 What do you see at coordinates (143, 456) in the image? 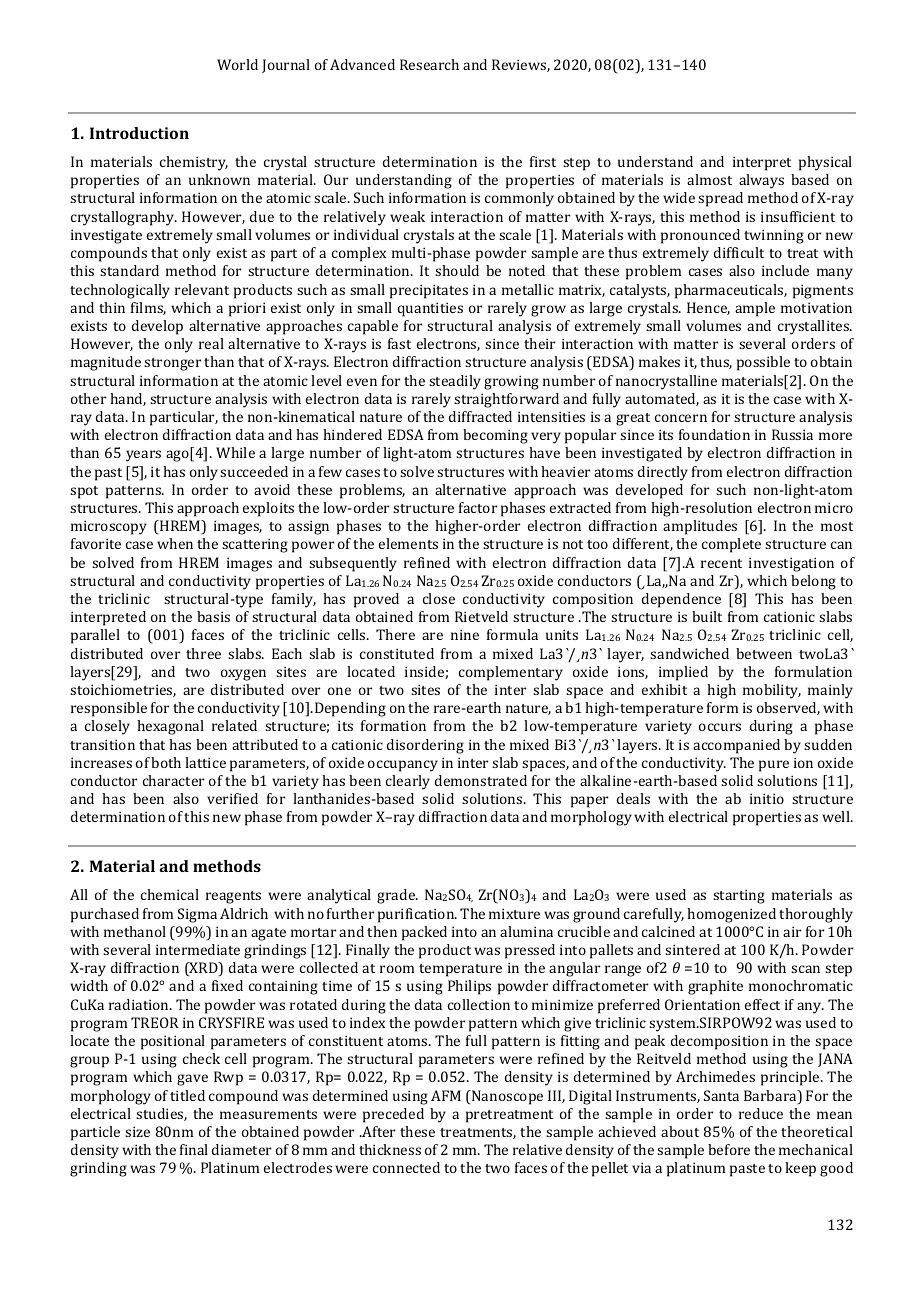
I see `years` at bounding box center [143, 456].
